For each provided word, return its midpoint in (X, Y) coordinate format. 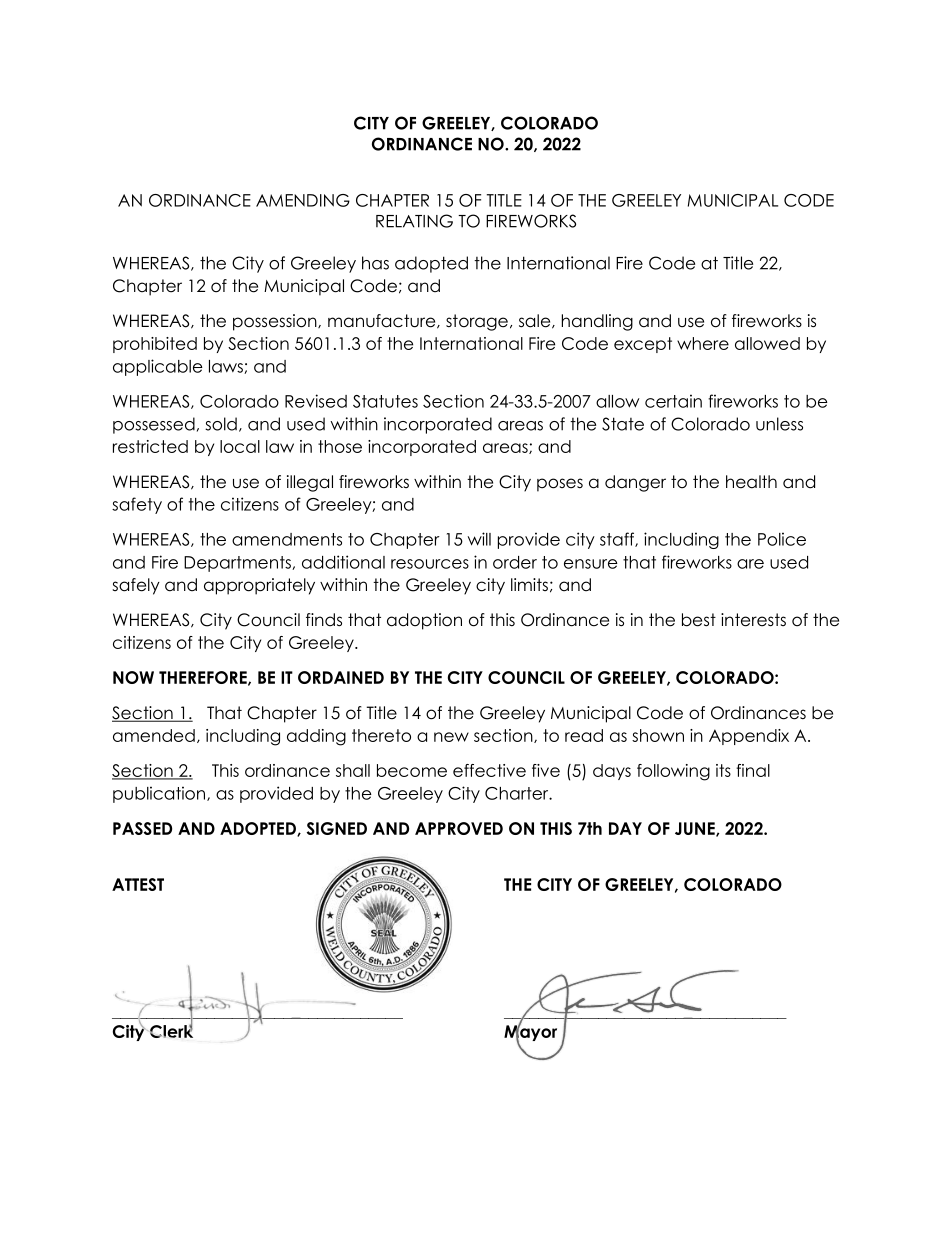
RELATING (414, 221)
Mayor (530, 1033)
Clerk (171, 1030)
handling (597, 322)
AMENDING (303, 200)
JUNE (696, 829)
